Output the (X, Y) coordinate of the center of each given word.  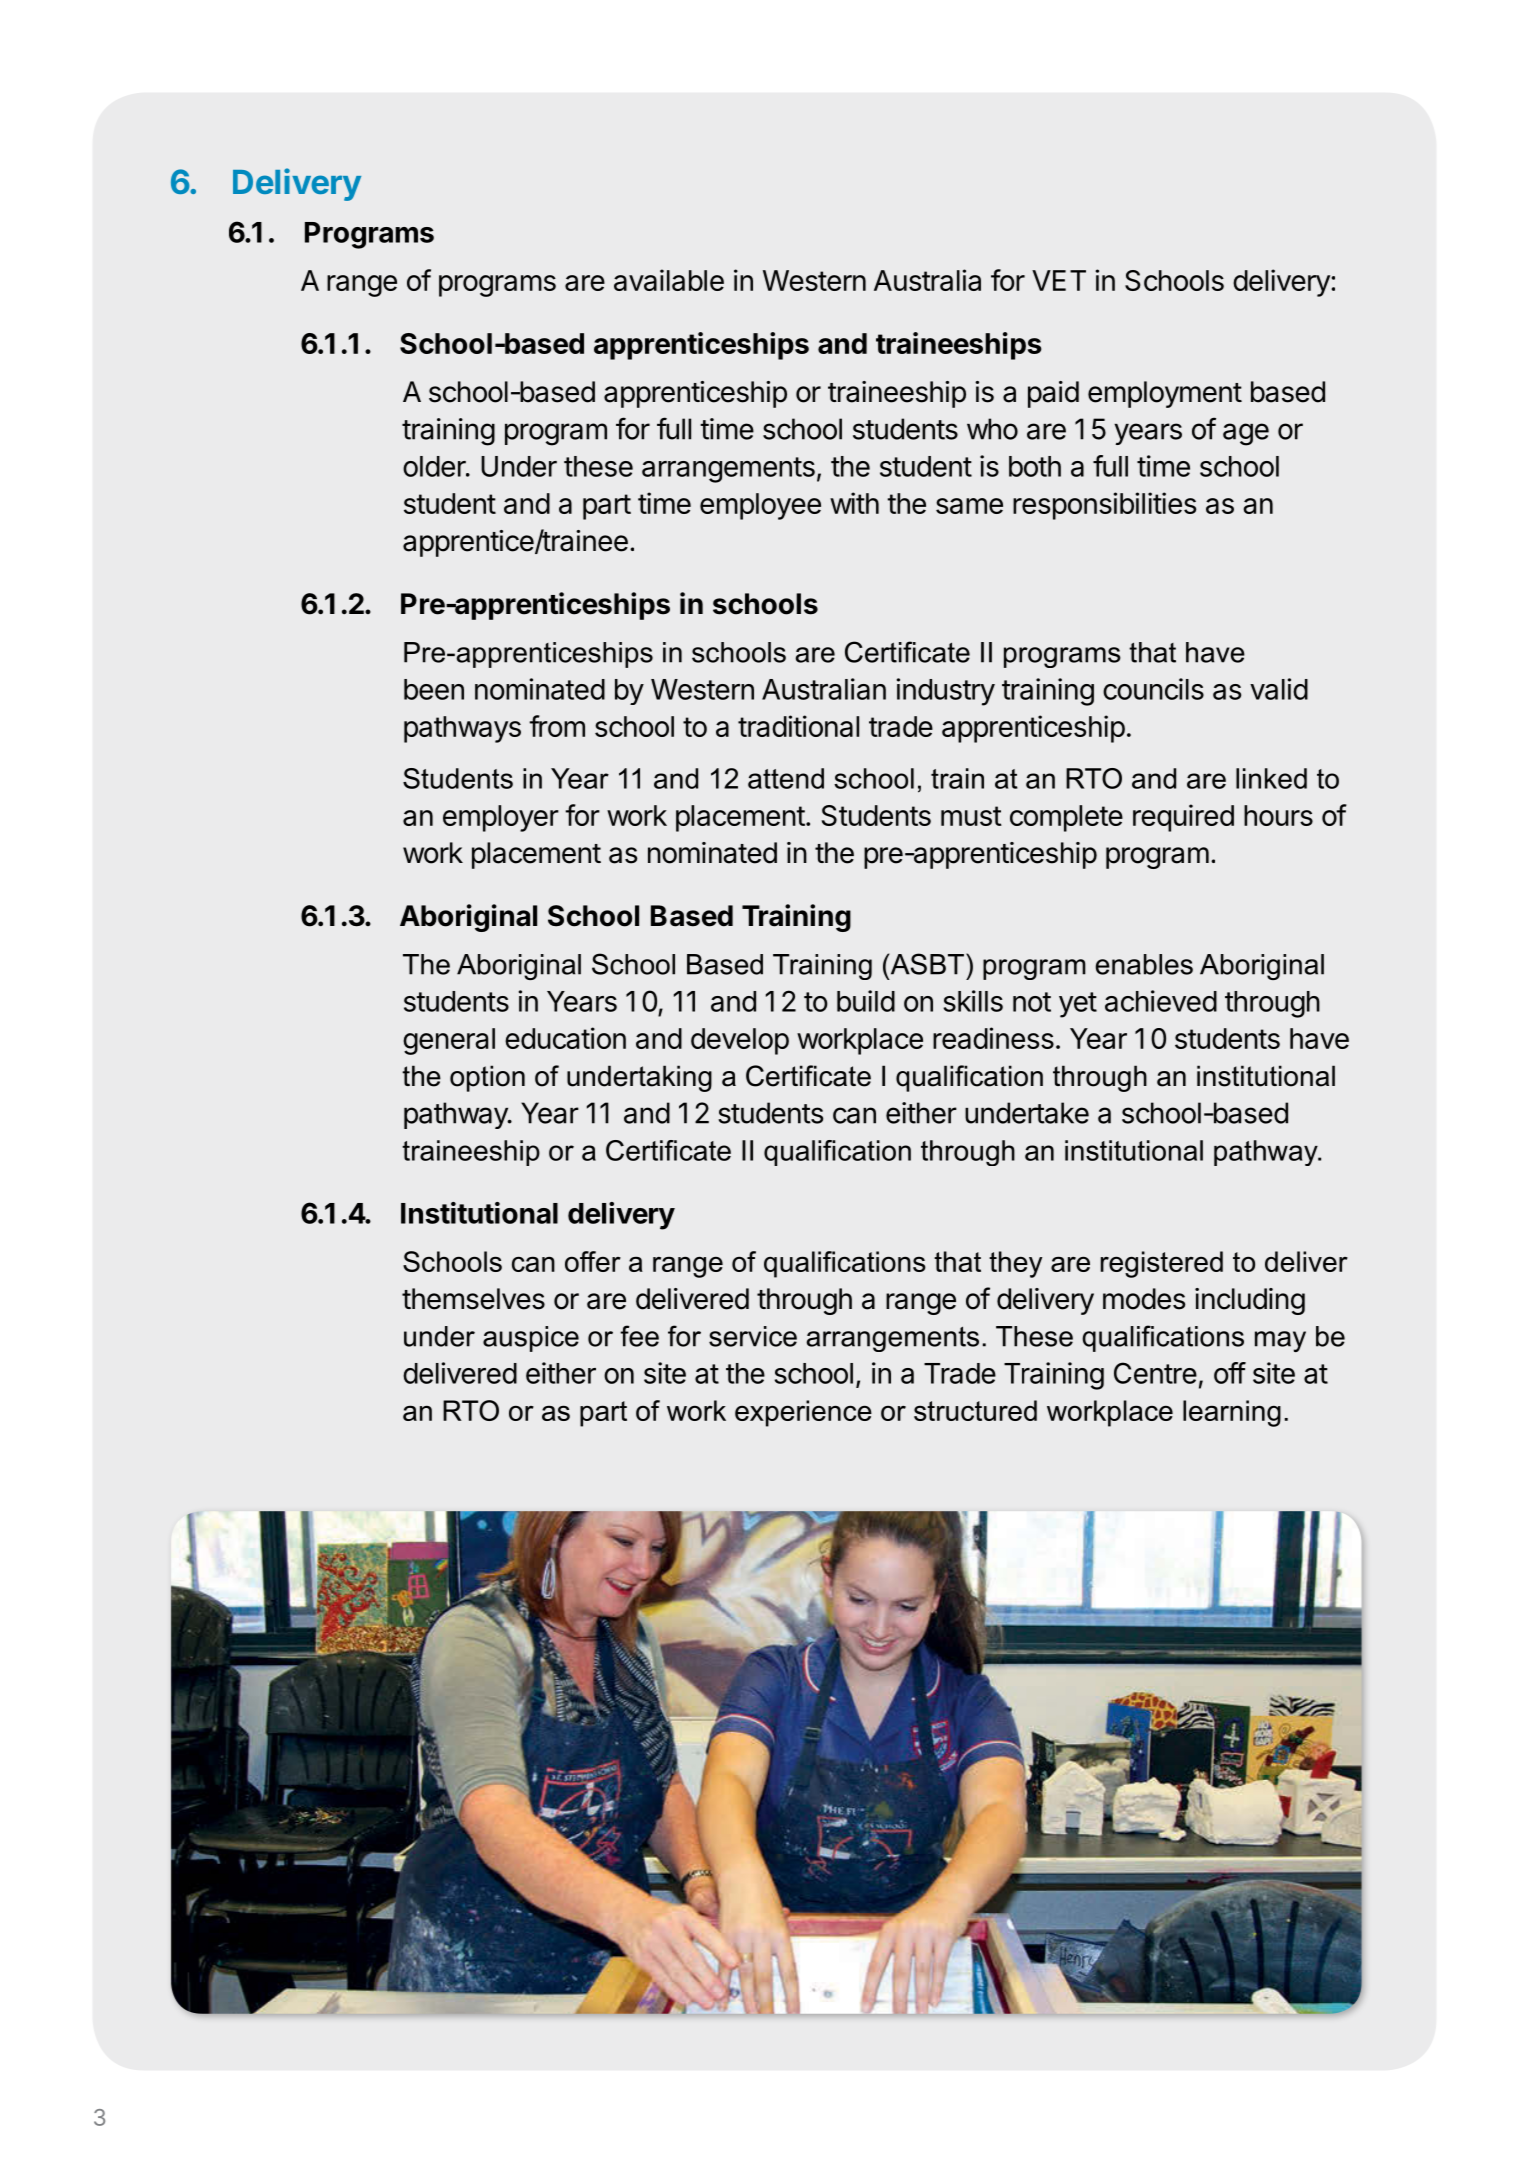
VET (1059, 280)
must (971, 816)
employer (501, 818)
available (669, 280)
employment (1165, 394)
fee (639, 1336)
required (1183, 818)
